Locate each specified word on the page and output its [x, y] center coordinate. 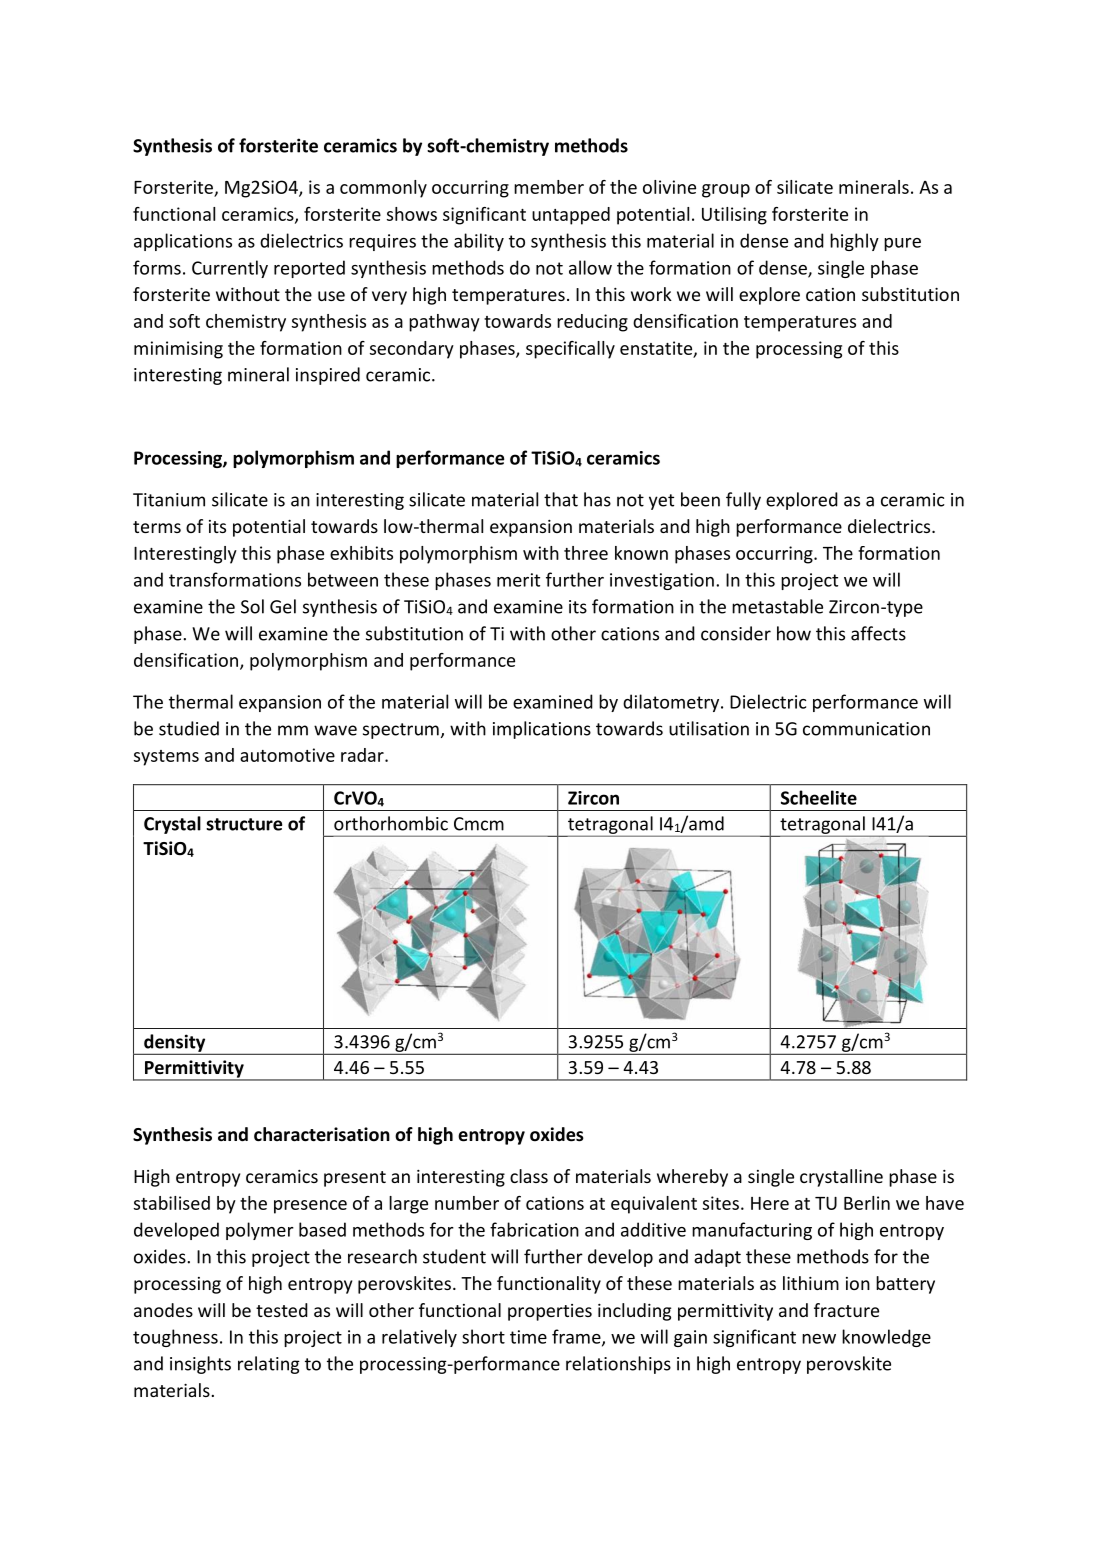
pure [902, 244]
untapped [571, 216]
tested [282, 1310]
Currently [230, 269]
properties [550, 1312]
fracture [846, 1310]
